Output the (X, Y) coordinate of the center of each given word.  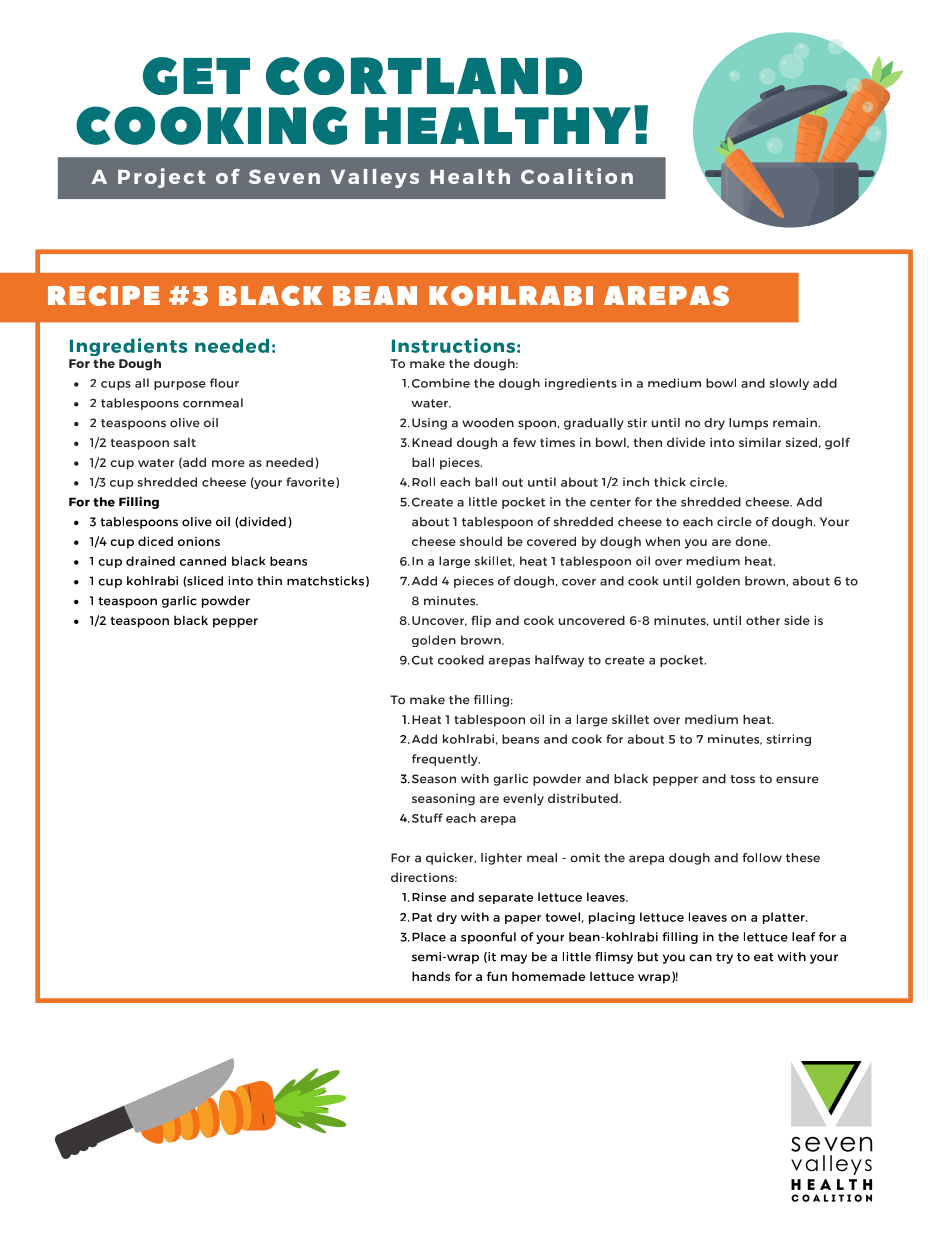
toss (742, 779)
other (763, 620)
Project (161, 178)
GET (196, 76)
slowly (789, 384)
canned (203, 561)
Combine (441, 383)
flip (481, 621)
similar (760, 442)
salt (185, 442)
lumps (748, 424)
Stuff (427, 818)
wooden (488, 423)
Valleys (375, 178)
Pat (422, 917)
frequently (446, 760)
